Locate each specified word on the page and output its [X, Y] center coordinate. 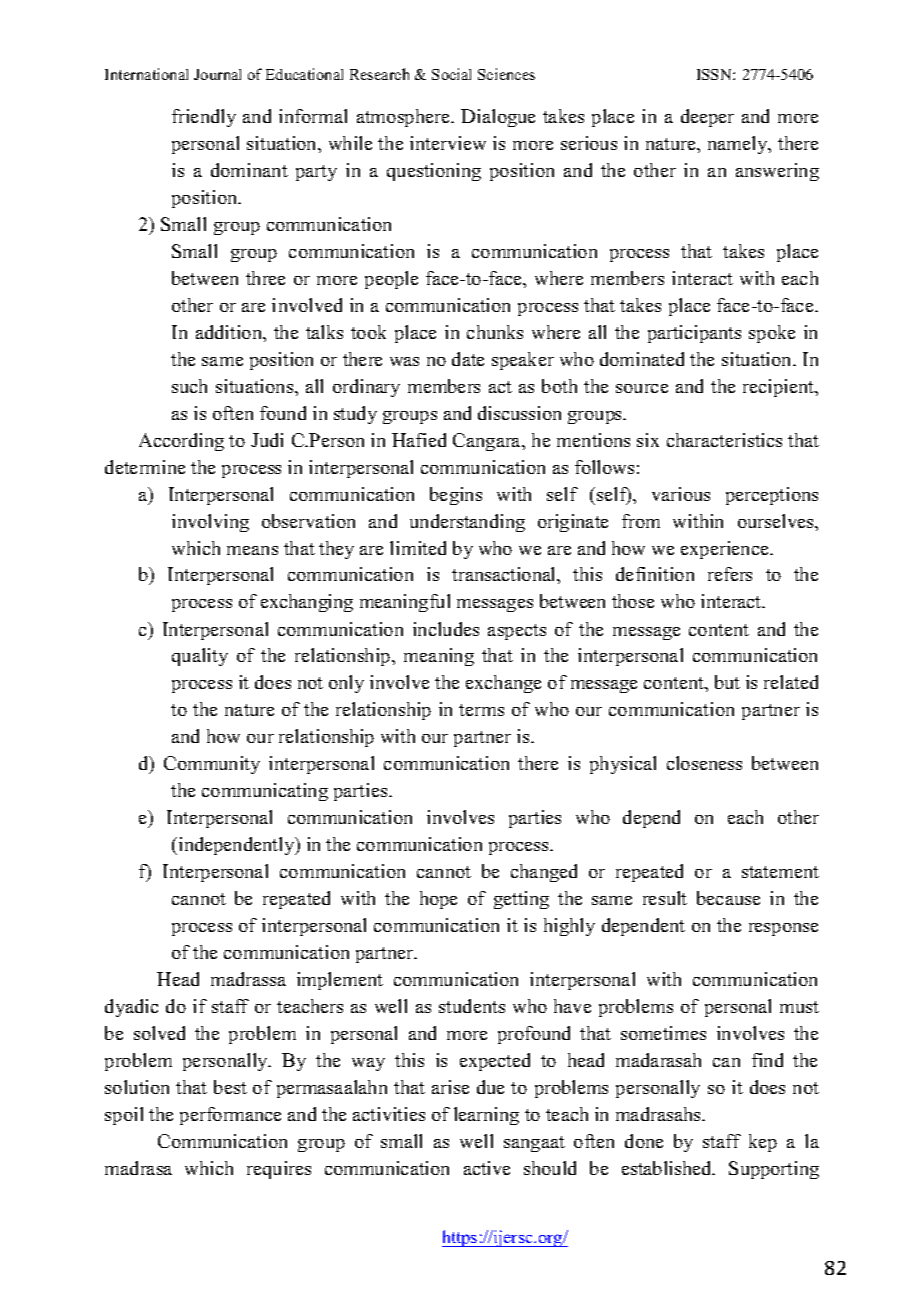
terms [481, 710]
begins [456, 496]
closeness [704, 763]
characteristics [724, 440]
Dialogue [498, 118]
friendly [204, 118]
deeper [707, 118]
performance [230, 1116]
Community [212, 765]
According [181, 442]
